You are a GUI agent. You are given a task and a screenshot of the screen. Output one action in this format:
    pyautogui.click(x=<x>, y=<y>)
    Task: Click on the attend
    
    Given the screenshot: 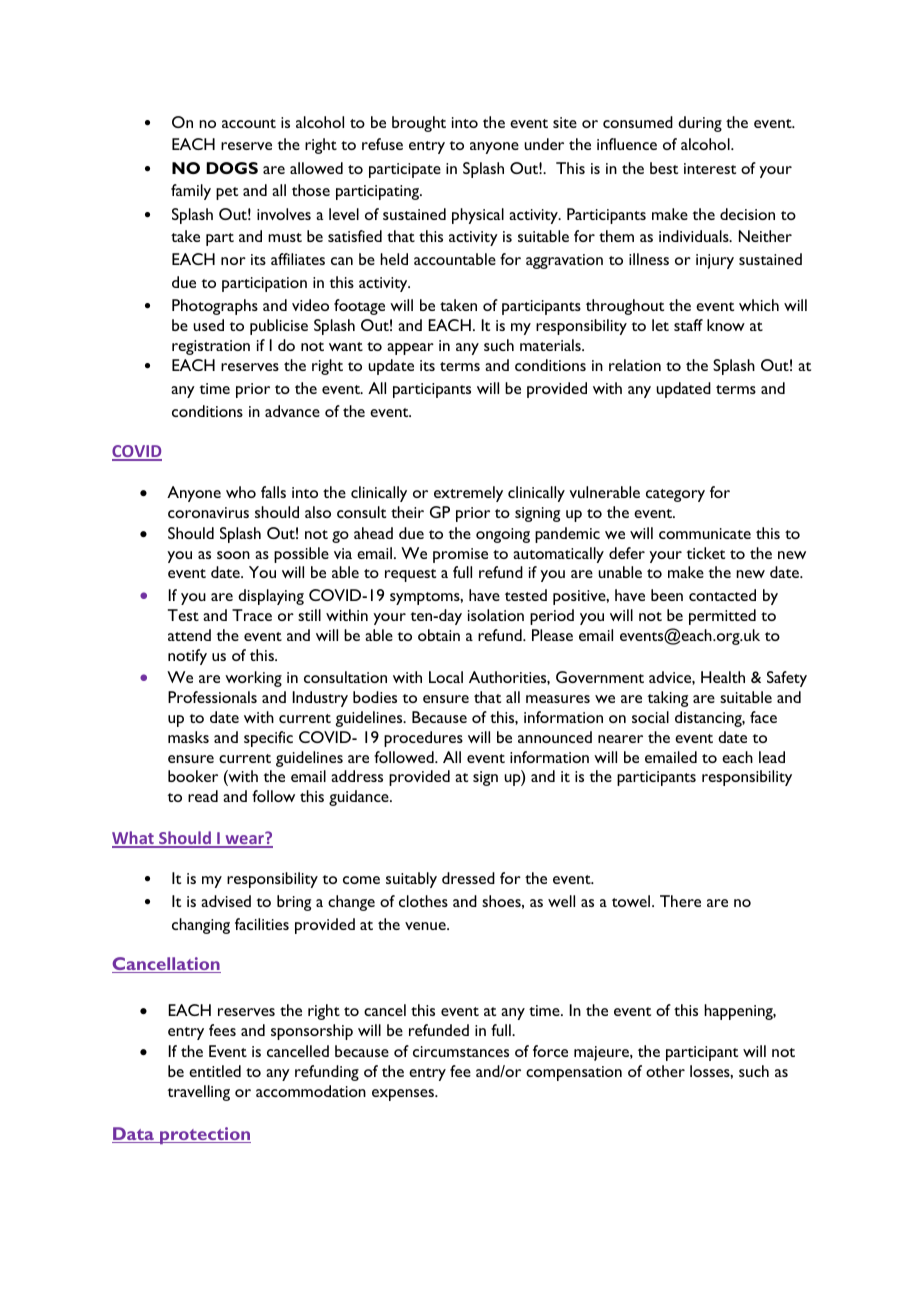 What is the action you would take?
    pyautogui.click(x=189, y=635)
